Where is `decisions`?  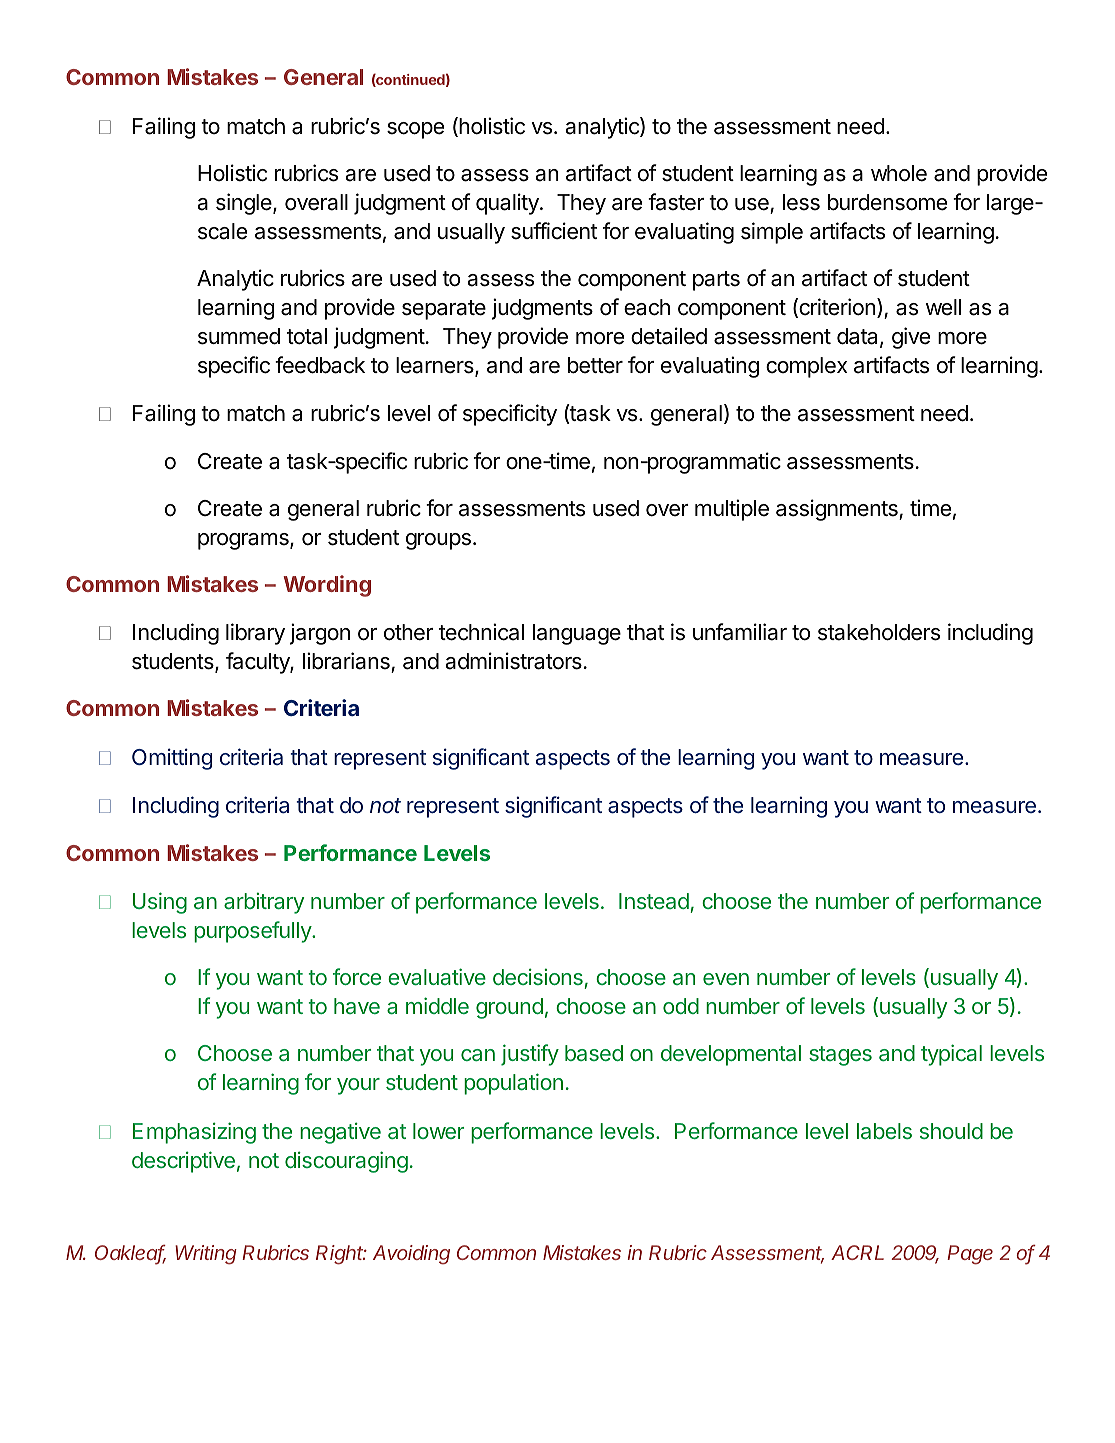
decisions is located at coordinates (539, 978).
